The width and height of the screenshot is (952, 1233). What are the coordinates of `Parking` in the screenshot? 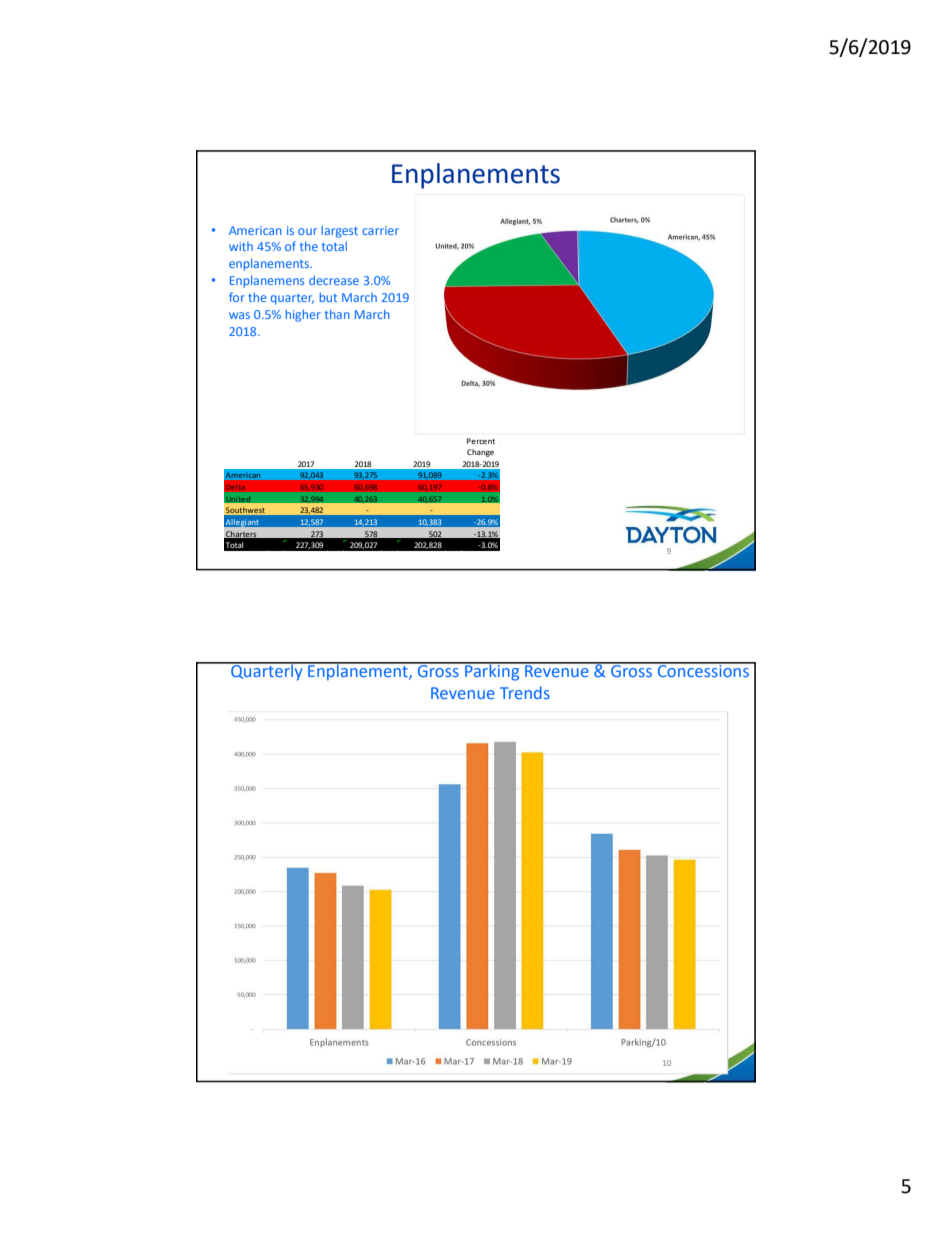 It's located at (492, 671).
